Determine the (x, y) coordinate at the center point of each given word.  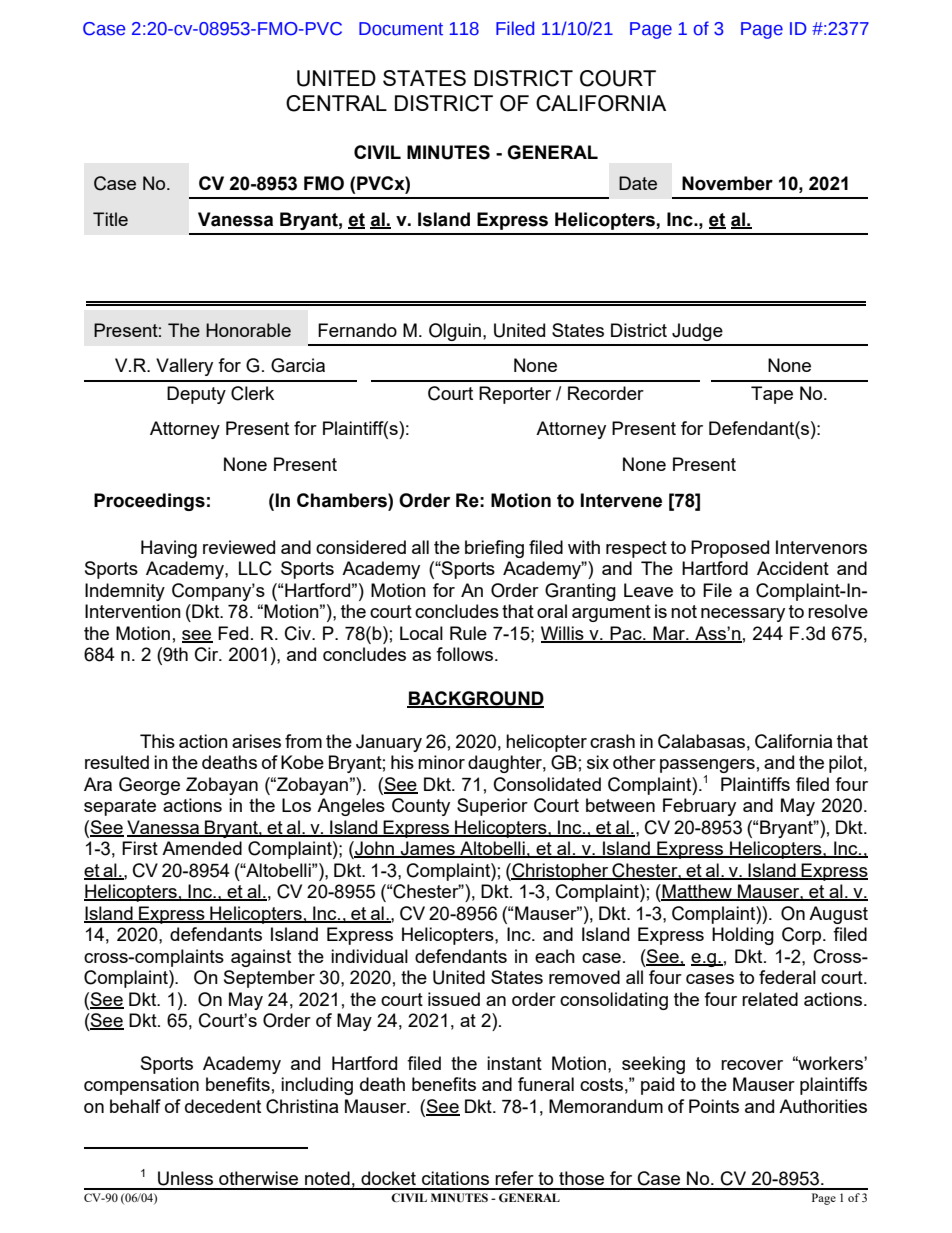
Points (714, 1106)
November (727, 183)
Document (401, 29)
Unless (185, 1178)
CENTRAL (336, 103)
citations (455, 1178)
